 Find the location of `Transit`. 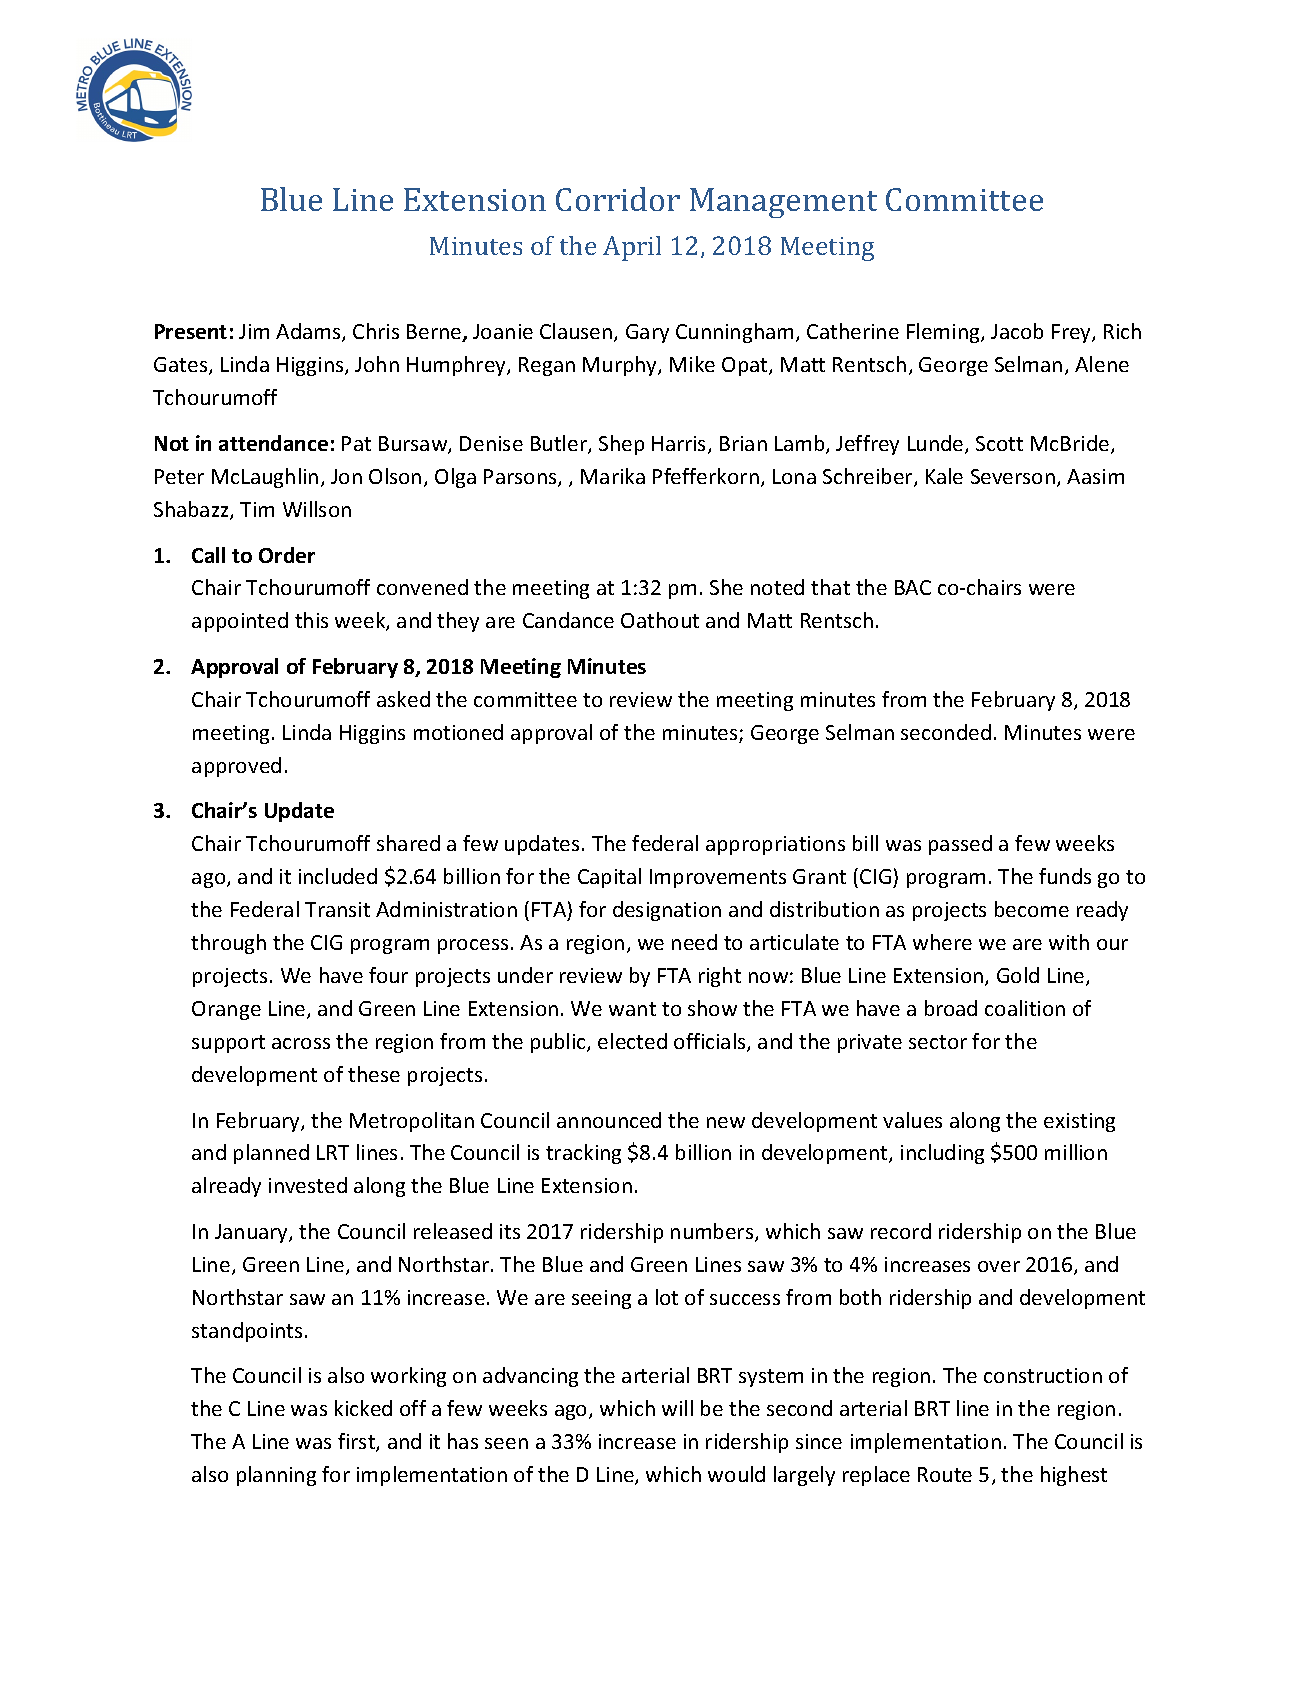

Transit is located at coordinates (337, 909).
